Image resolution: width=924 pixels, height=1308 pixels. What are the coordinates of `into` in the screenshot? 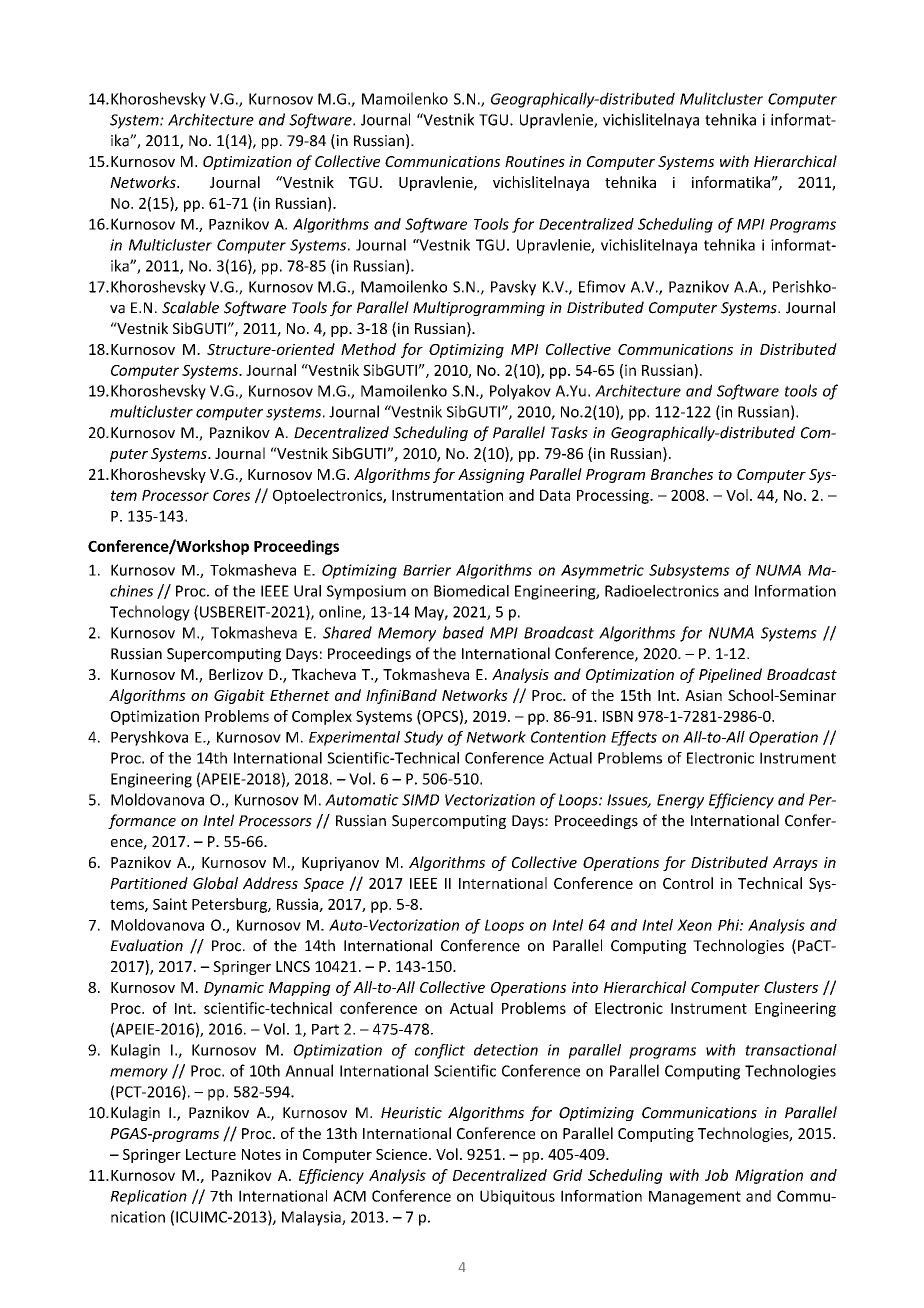 It's located at (585, 987).
